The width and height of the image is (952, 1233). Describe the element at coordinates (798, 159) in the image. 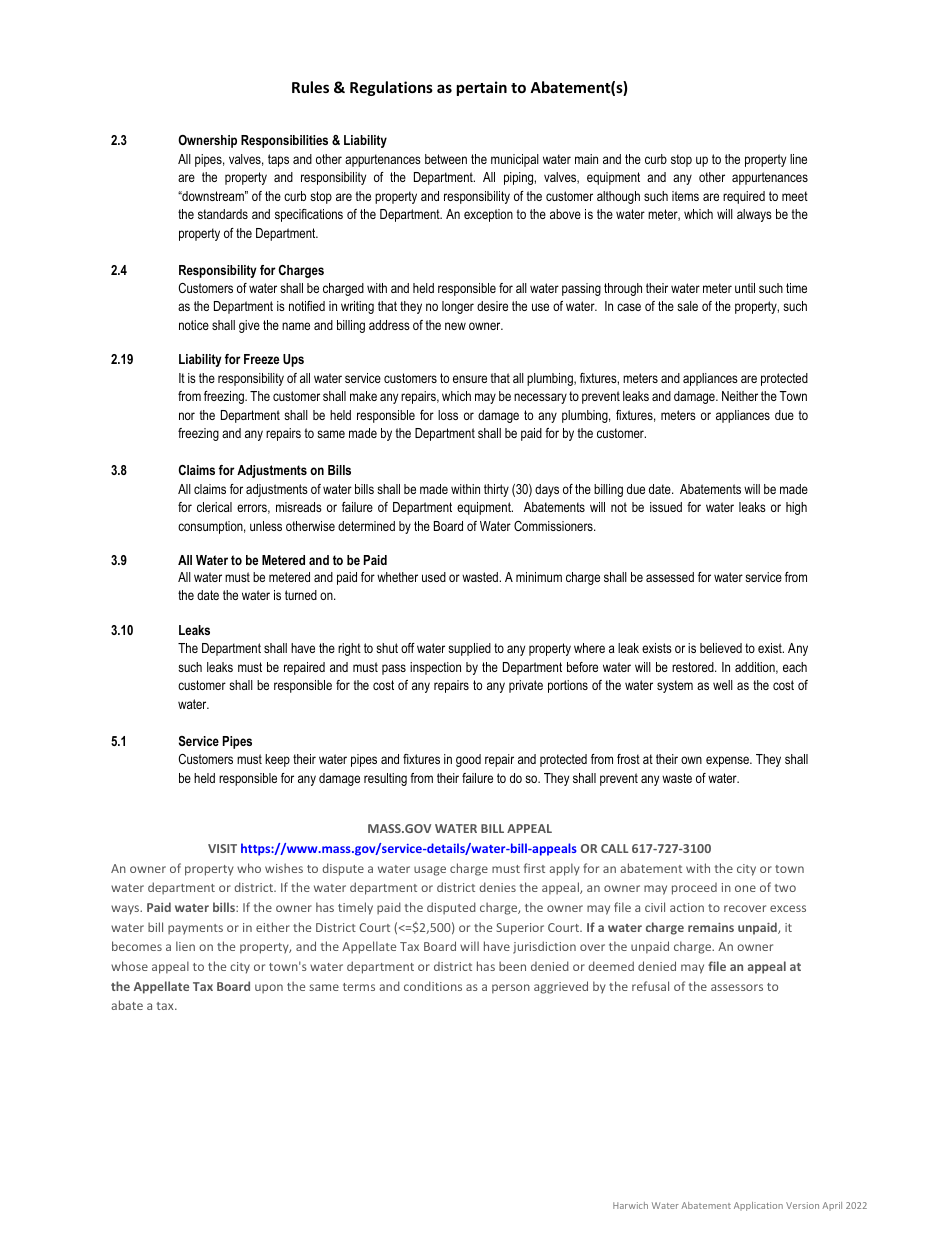

I see `line` at that location.
